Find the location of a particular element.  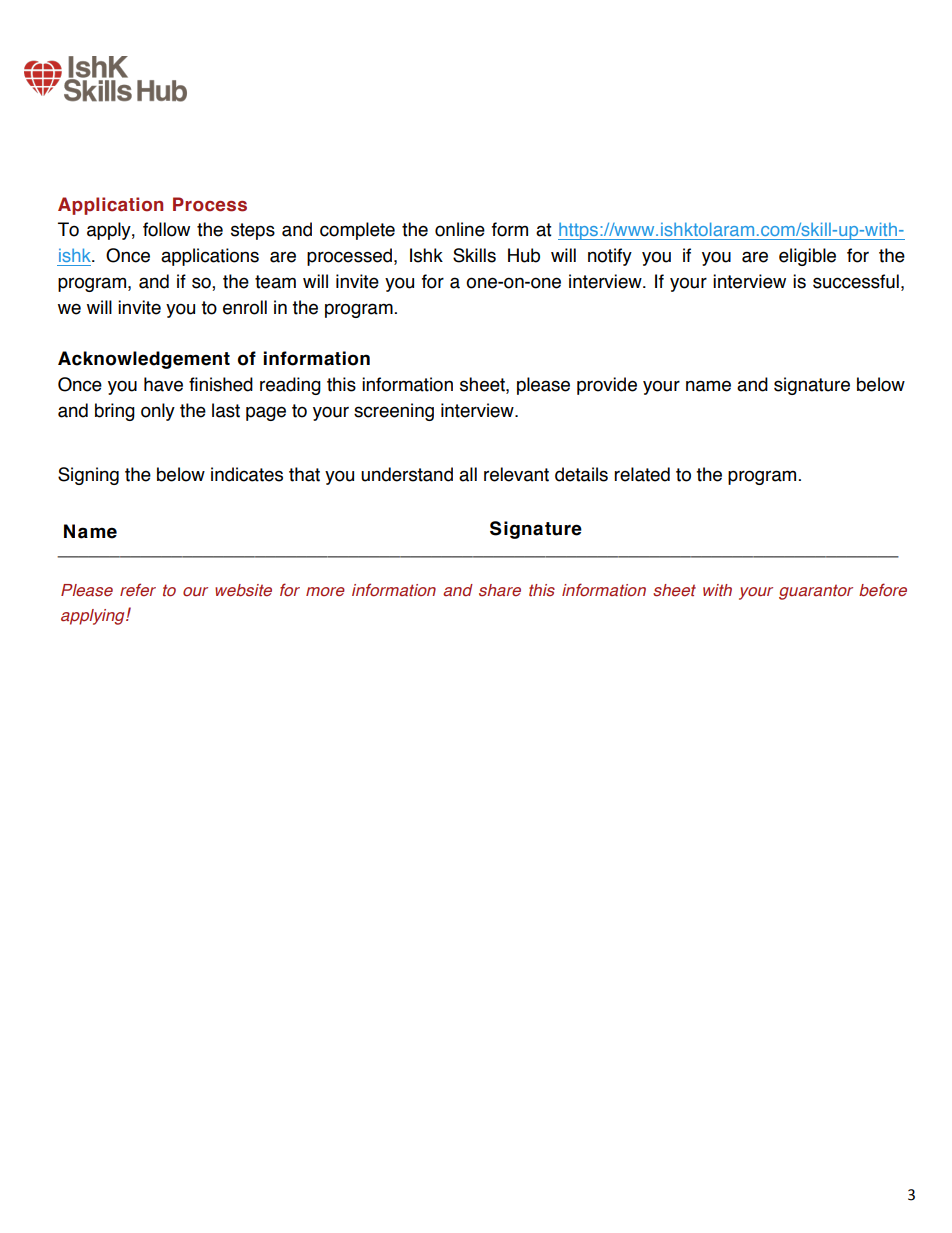

have is located at coordinates (163, 384).
